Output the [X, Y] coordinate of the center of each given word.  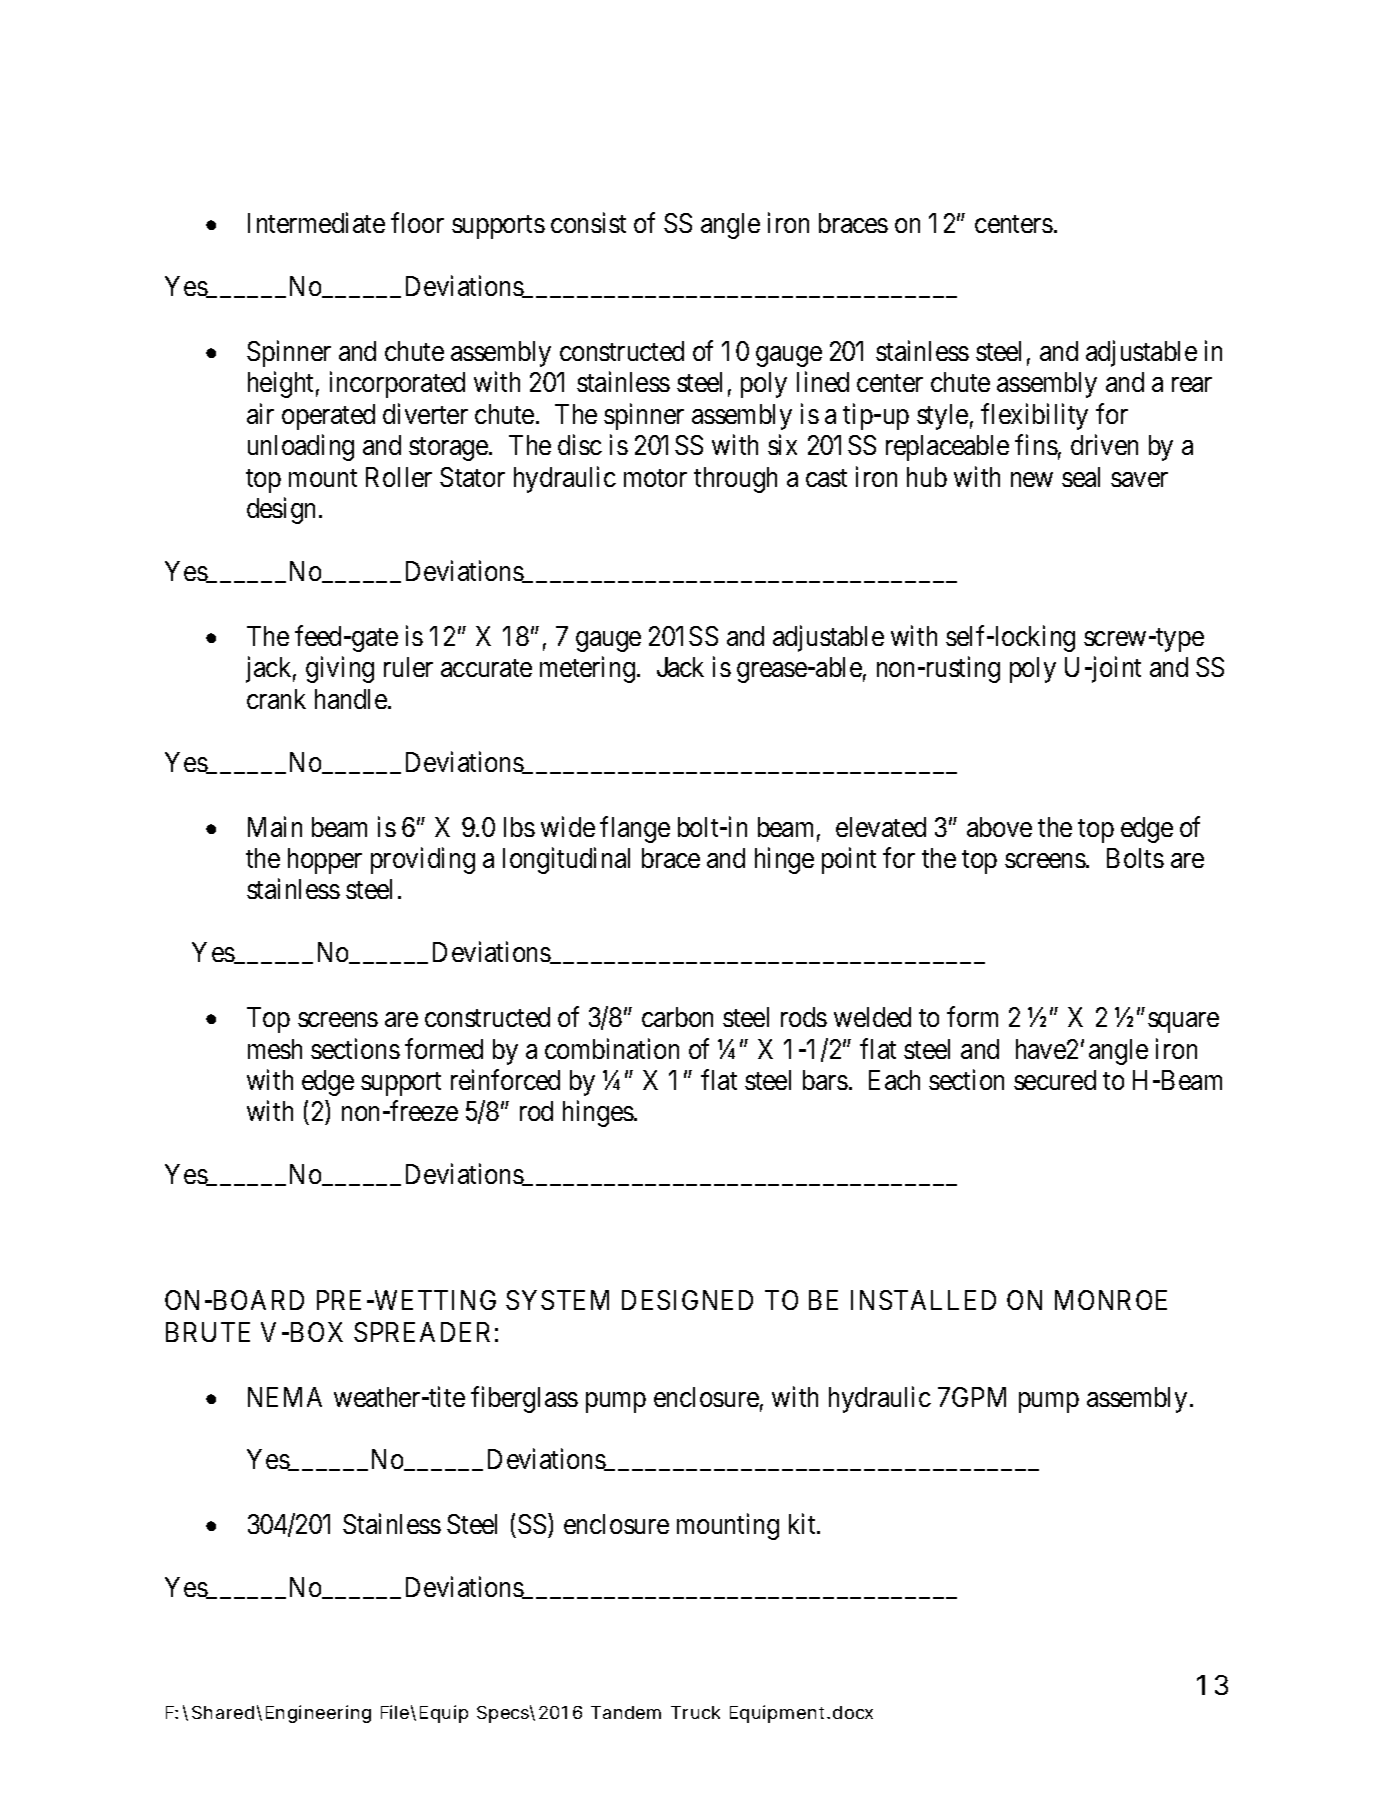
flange [635, 829]
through [735, 480]
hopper [325, 861]
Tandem [626, 1712]
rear [1192, 385]
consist [588, 223]
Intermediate [316, 223]
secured [1055, 1080]
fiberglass [524, 1399]
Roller [399, 477]
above [999, 827]
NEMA [285, 1397]
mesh [275, 1049]
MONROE [1111, 1300]
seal [1081, 477]
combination [612, 1048]
